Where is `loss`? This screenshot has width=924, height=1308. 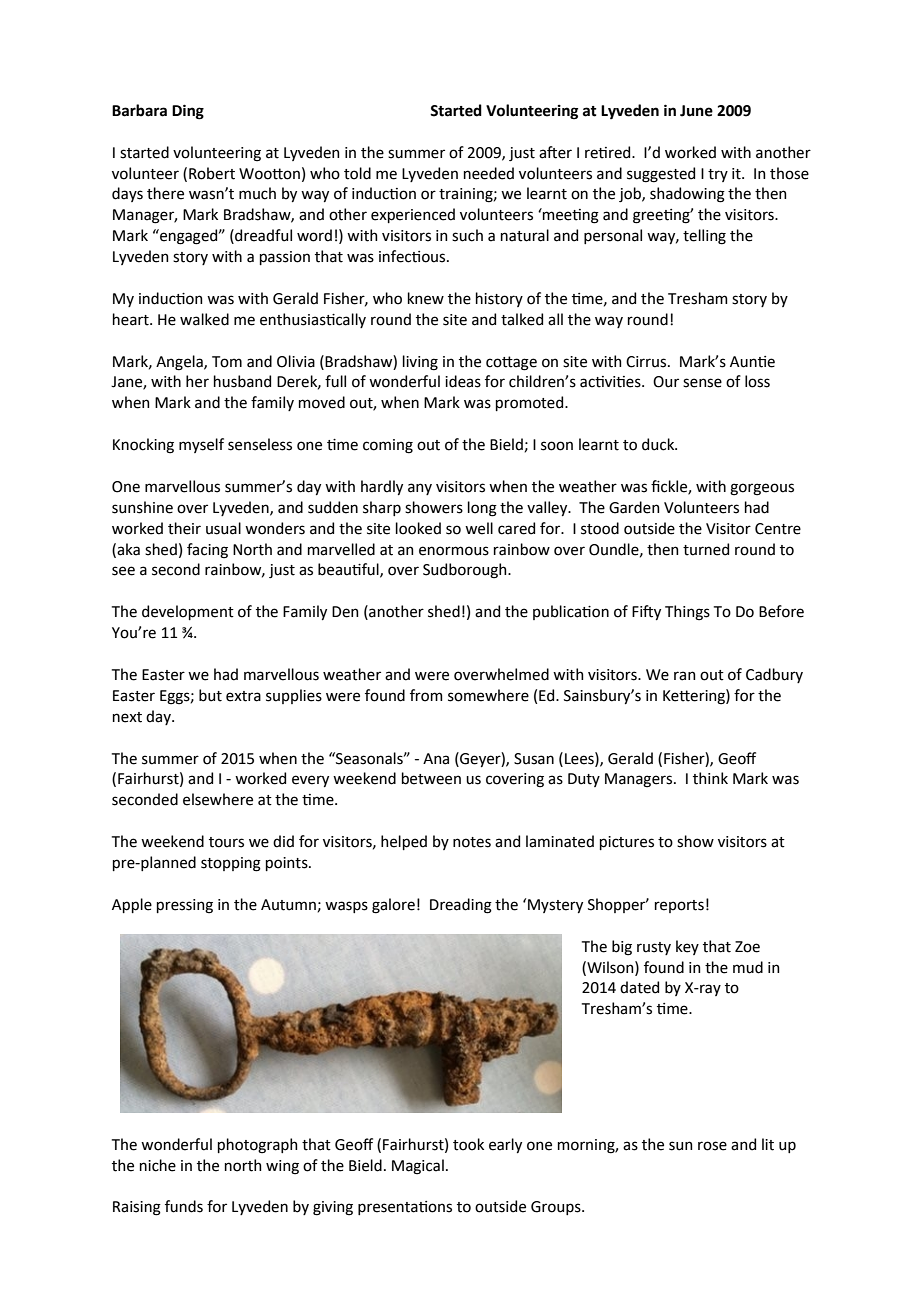
loss is located at coordinates (757, 381).
